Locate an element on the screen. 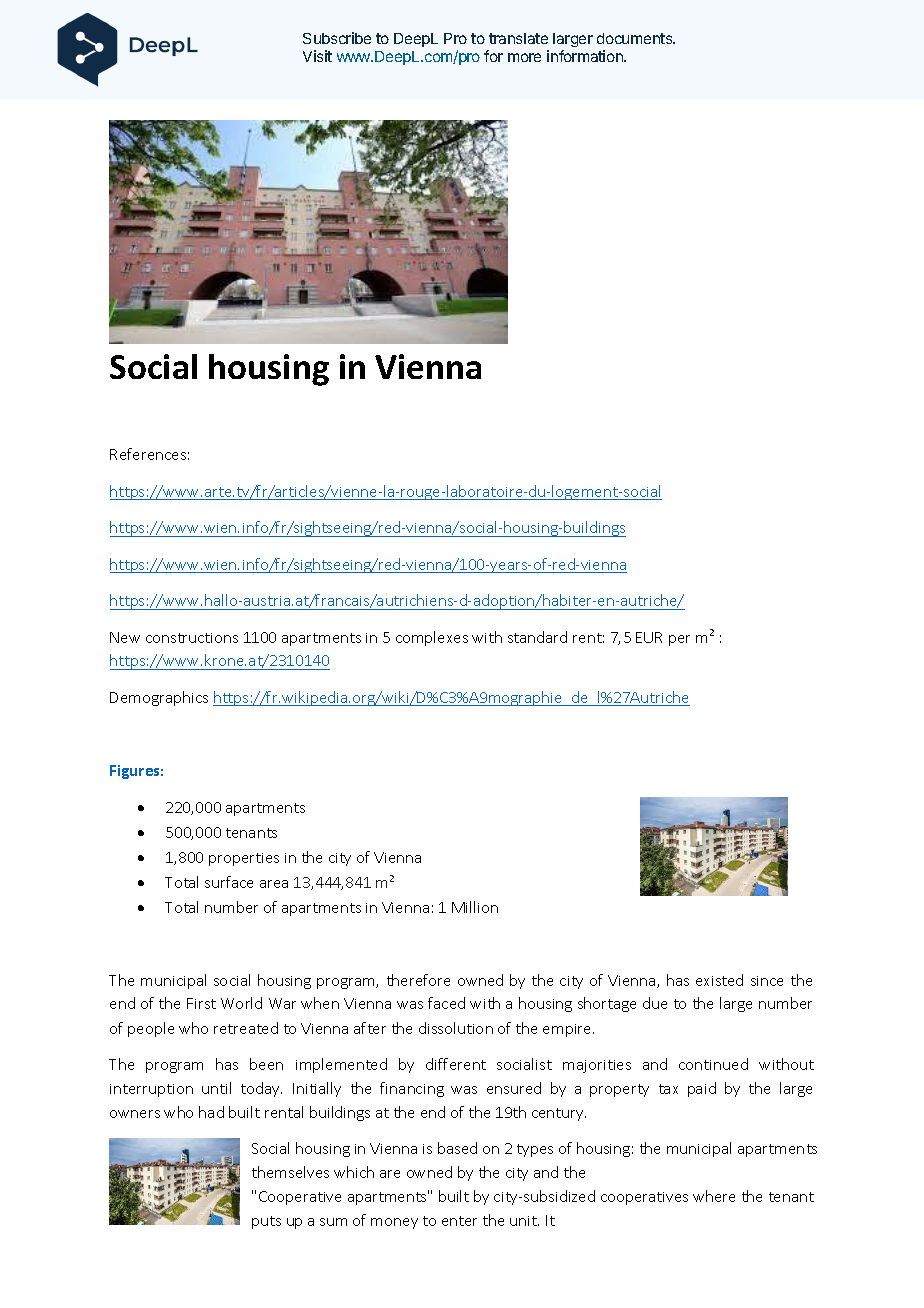  puts is located at coordinates (266, 1222).
